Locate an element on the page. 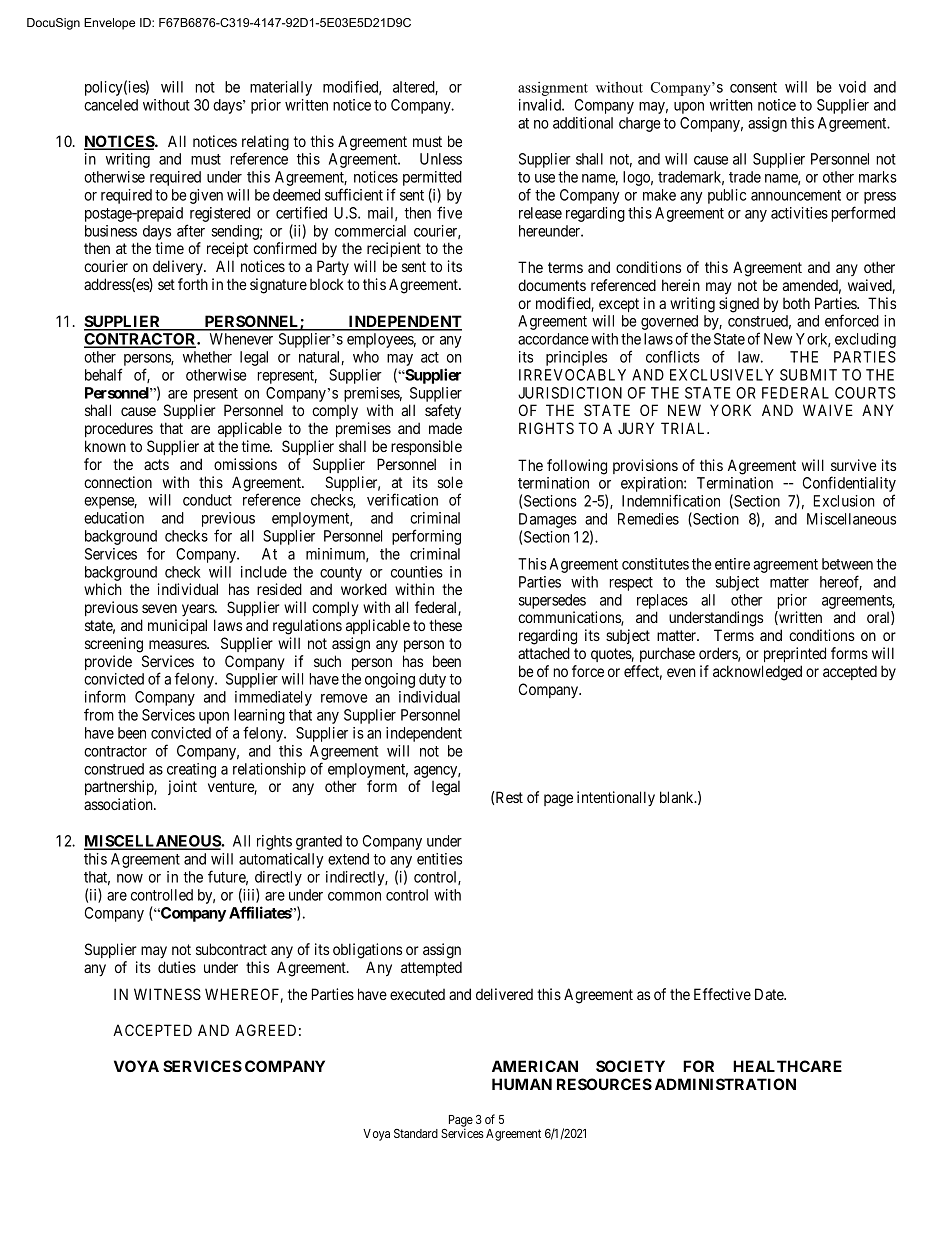 The width and height of the page is (952, 1233). WITNESS is located at coordinates (167, 994).
